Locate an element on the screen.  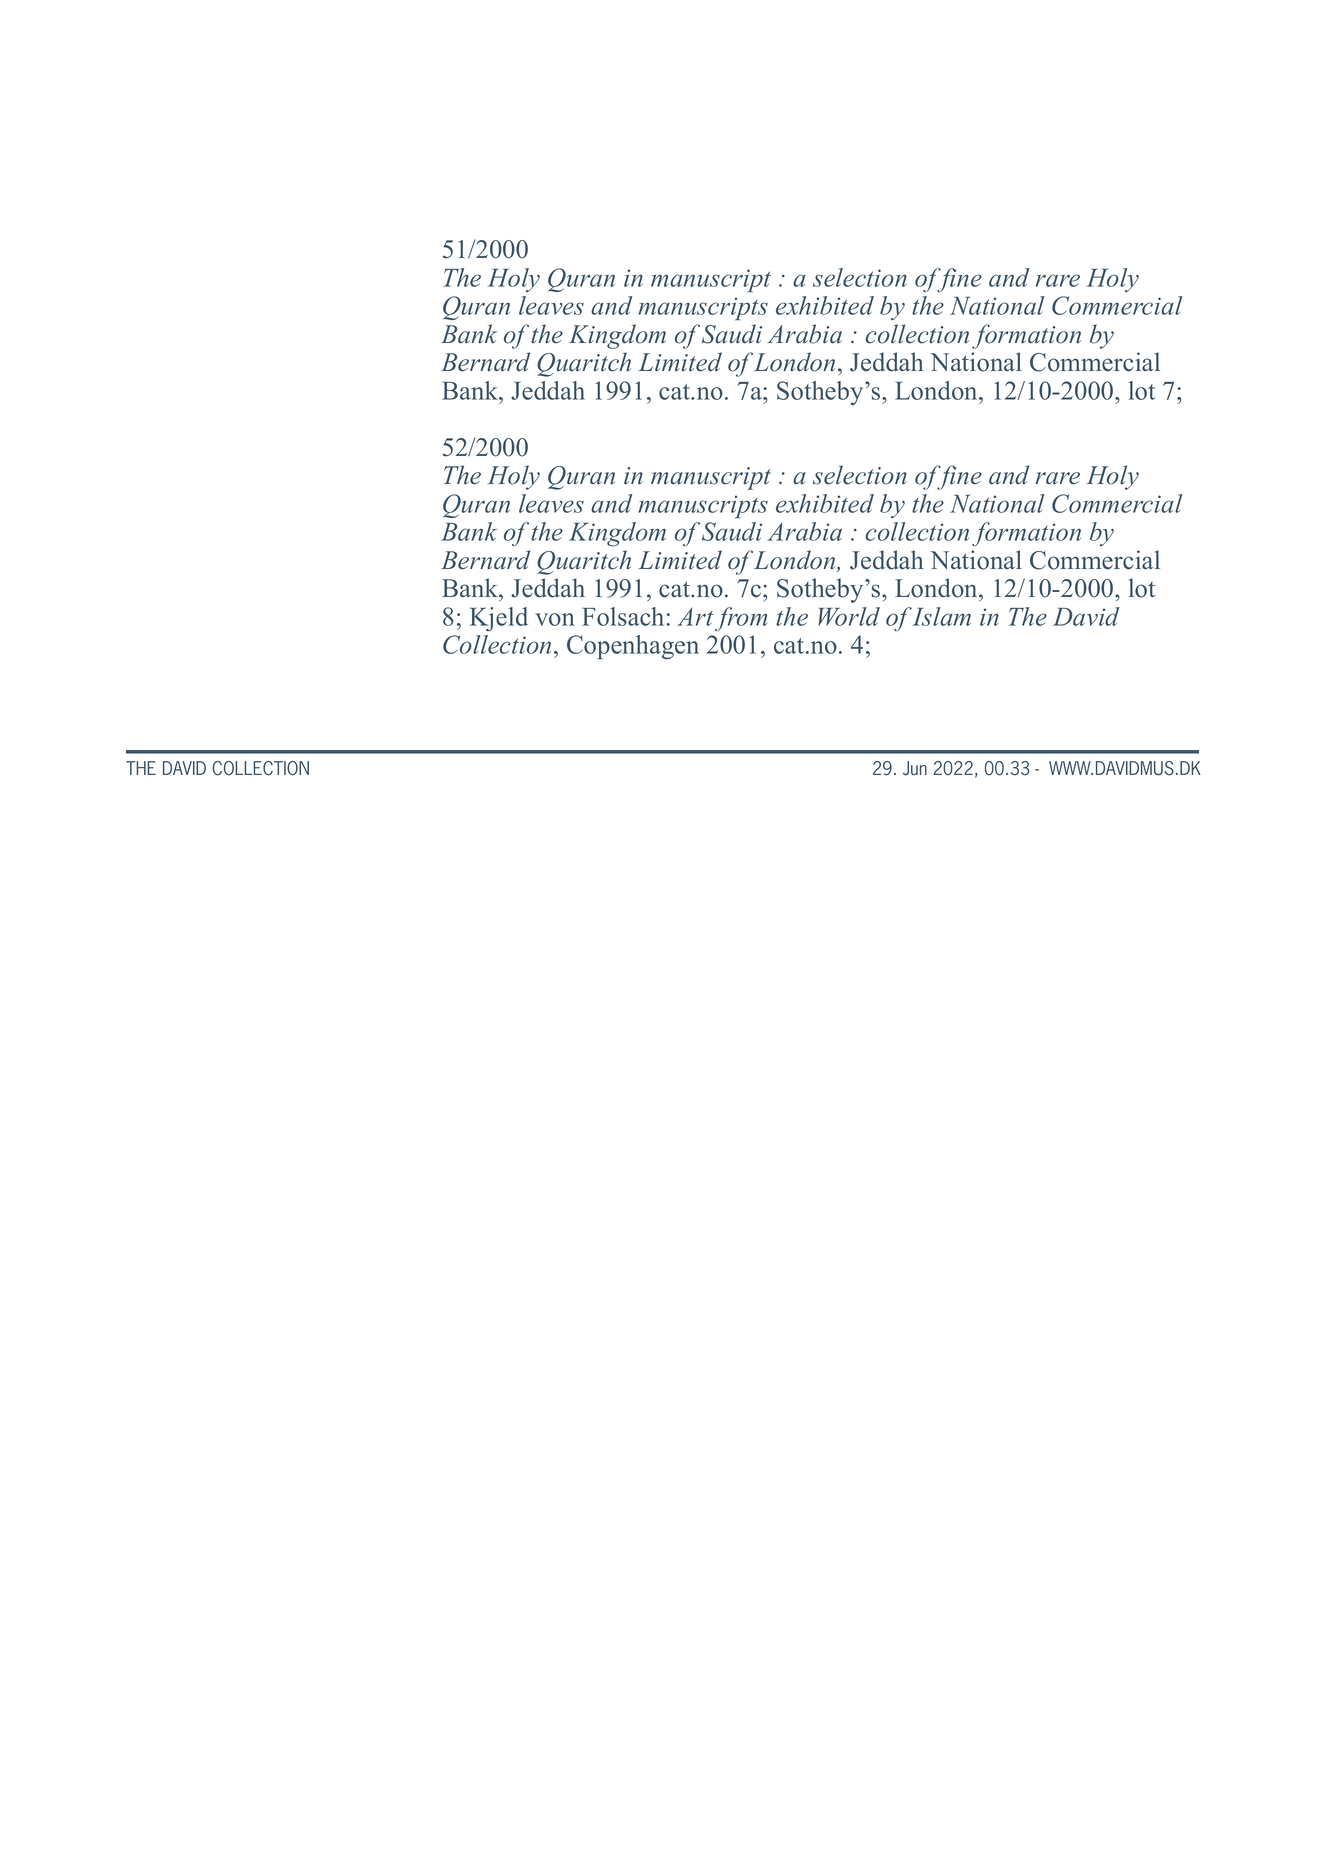
Islam is located at coordinates (941, 616).
